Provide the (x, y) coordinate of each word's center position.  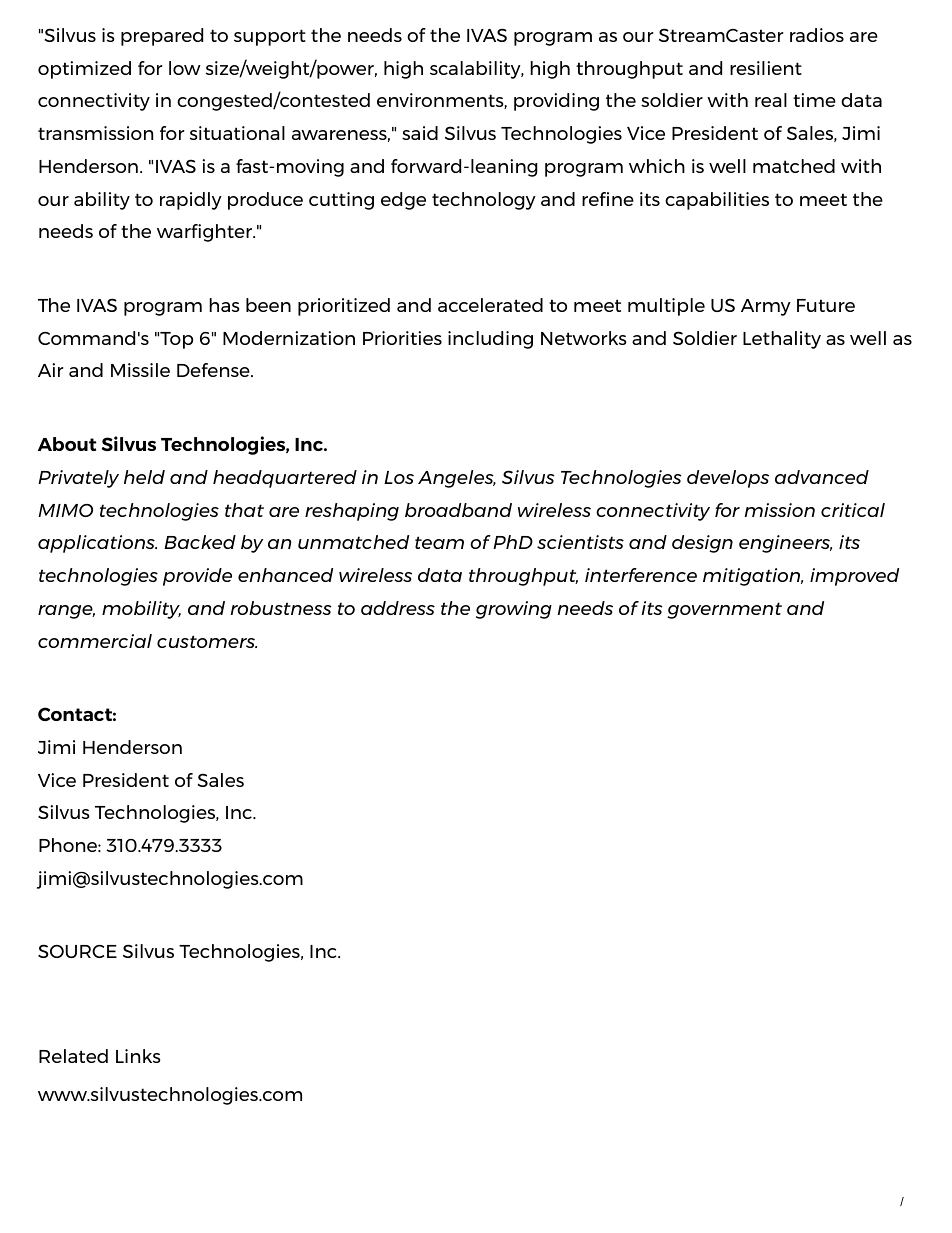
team (439, 542)
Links (138, 1056)
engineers (785, 544)
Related (73, 1056)
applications (97, 544)
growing (514, 610)
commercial (95, 641)
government (724, 610)
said (420, 133)
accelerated (490, 305)
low (185, 68)
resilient (766, 68)
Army (766, 307)
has (224, 305)
